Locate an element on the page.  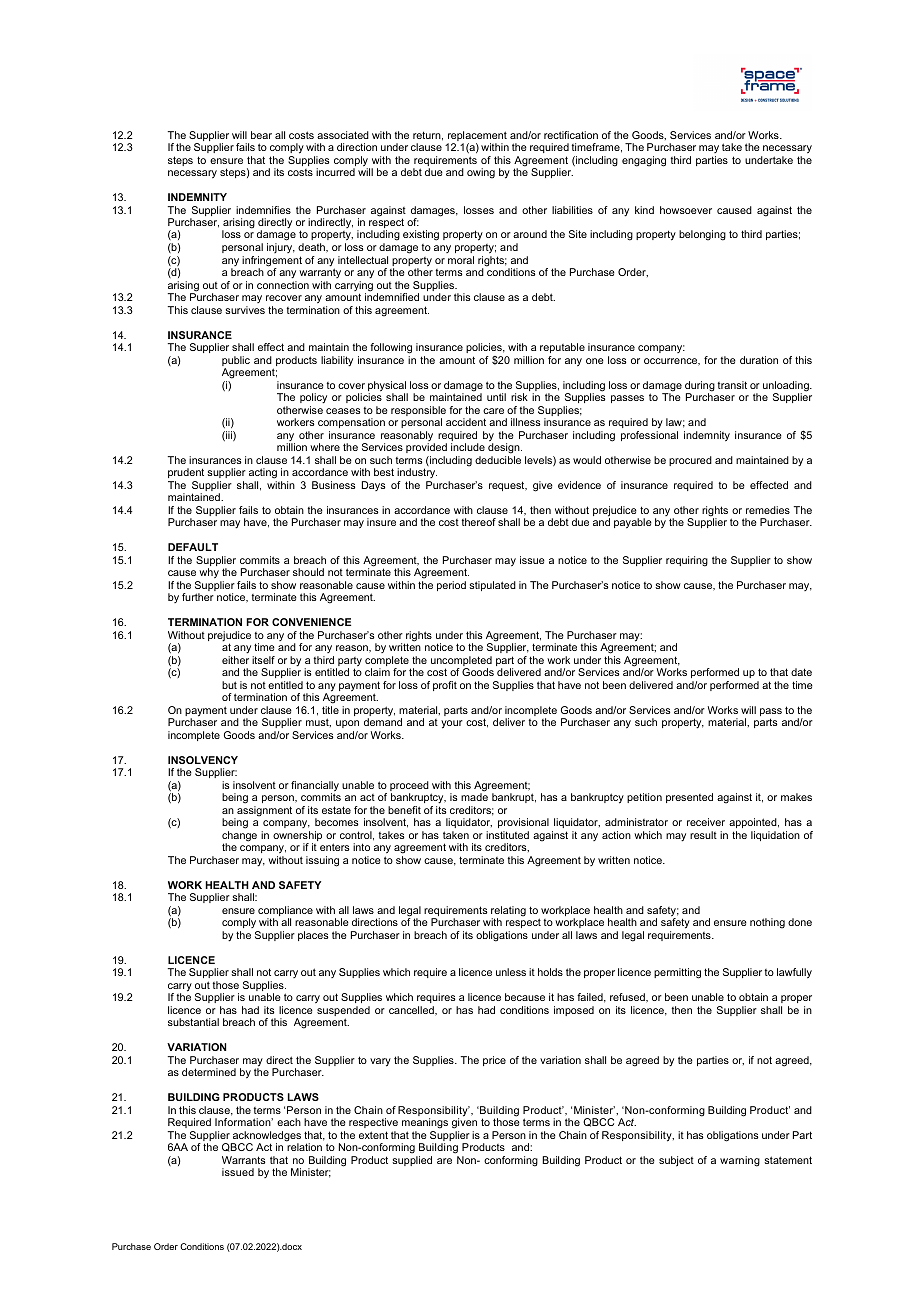
request is located at coordinates (508, 486).
